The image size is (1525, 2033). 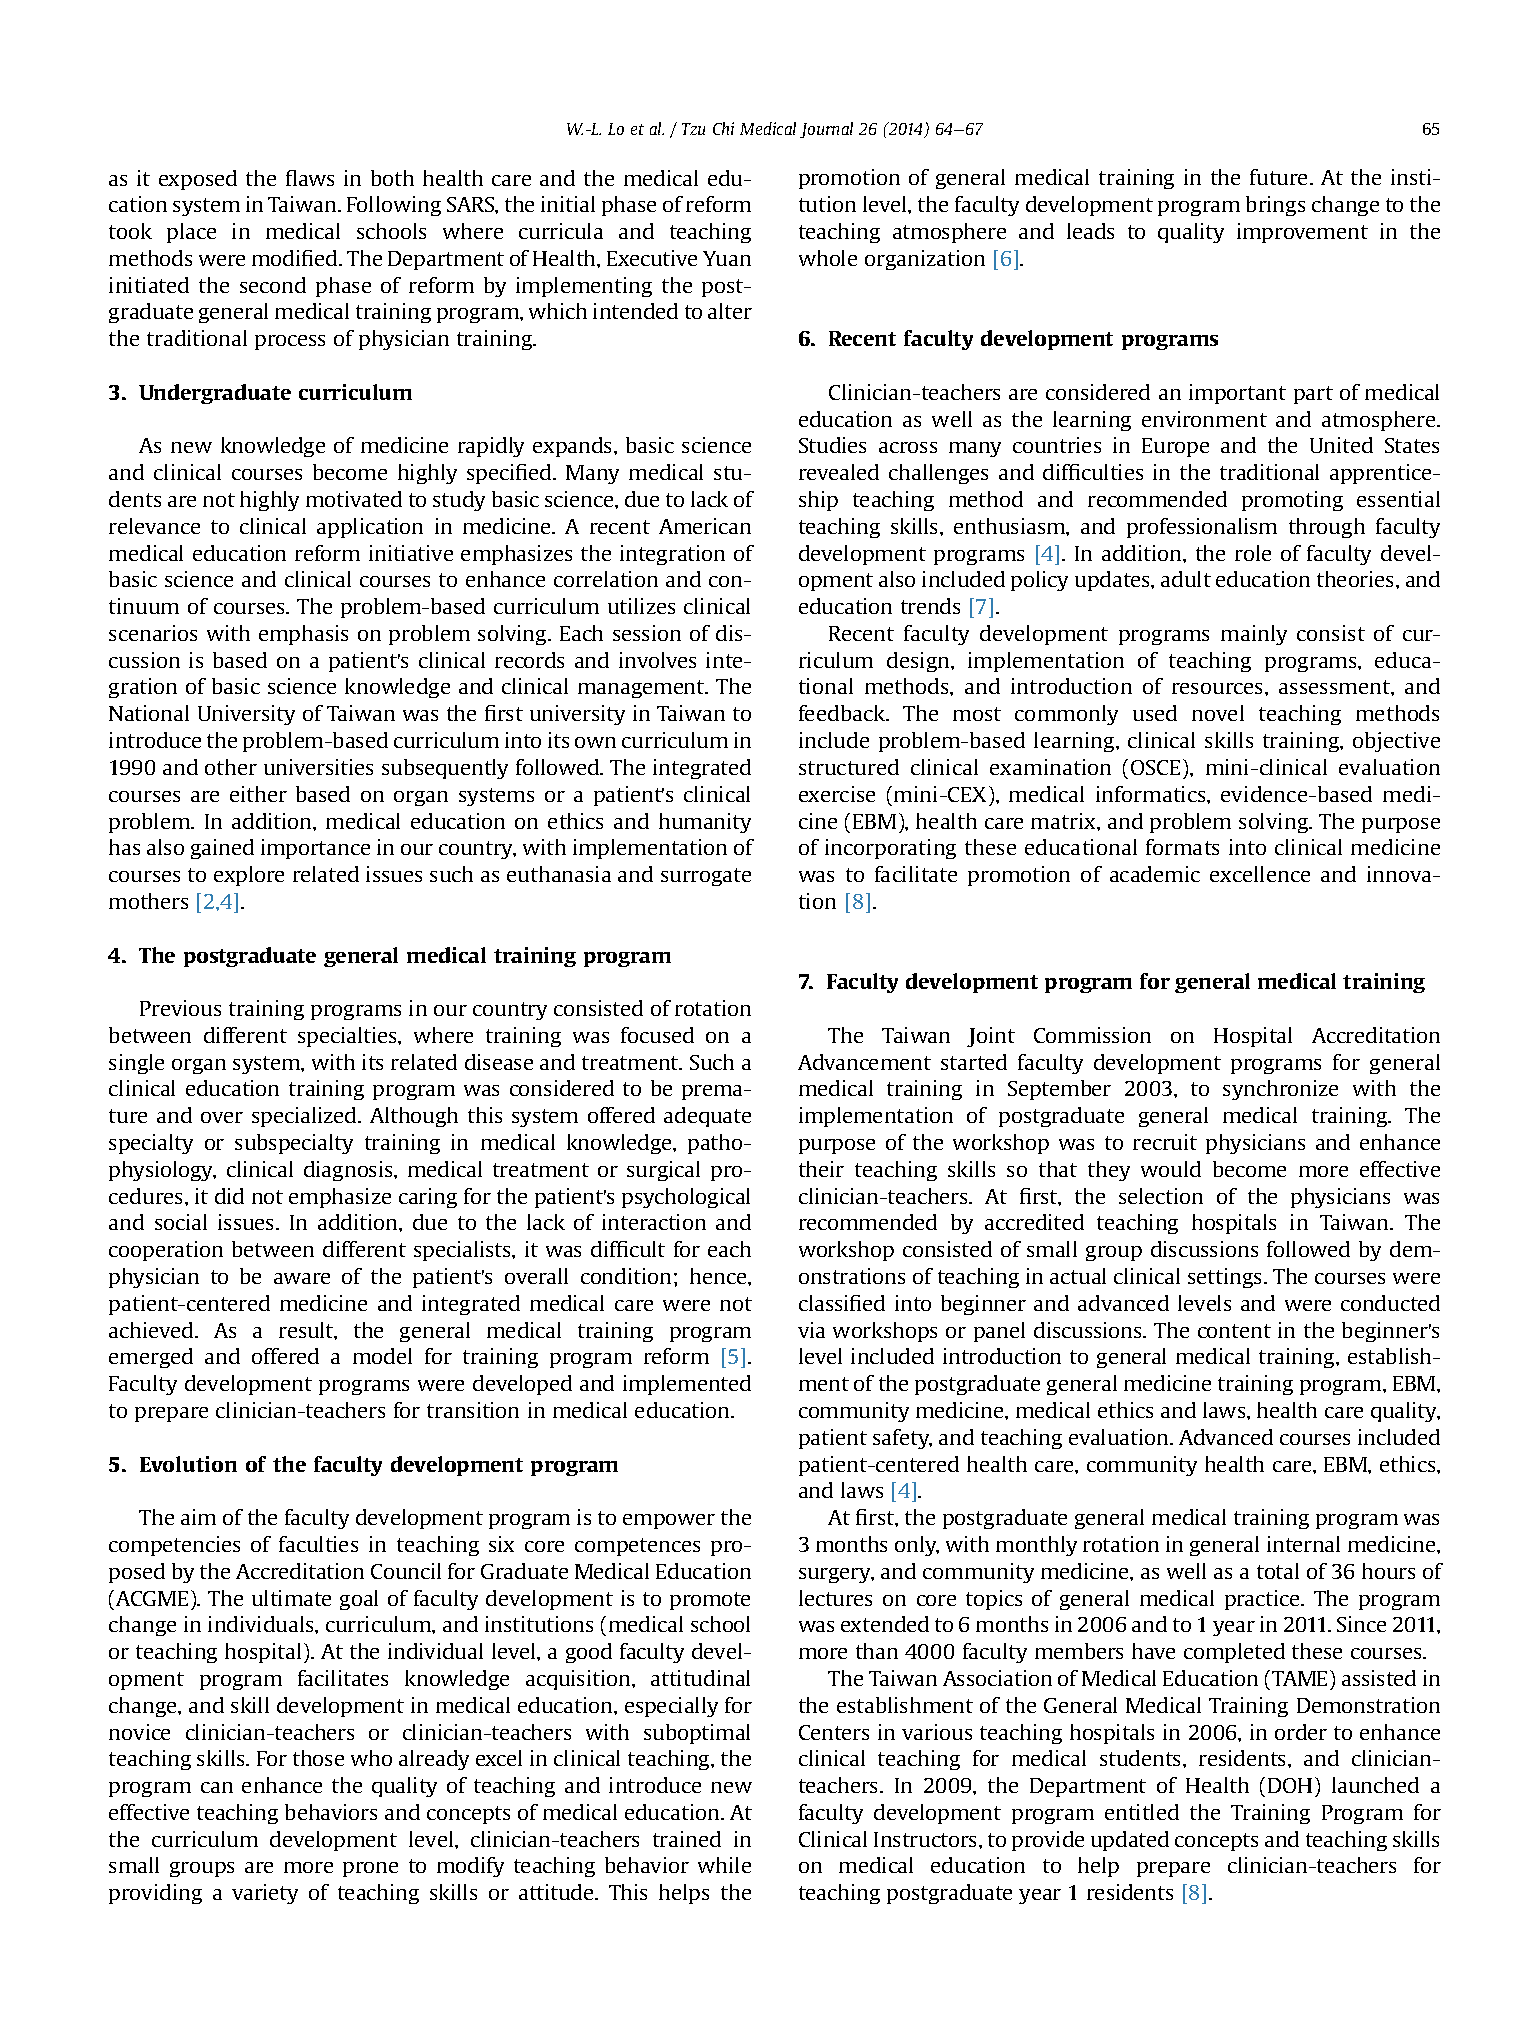 What do you see at coordinates (1290, 1785) in the page?
I see `DOH` at bounding box center [1290, 1785].
